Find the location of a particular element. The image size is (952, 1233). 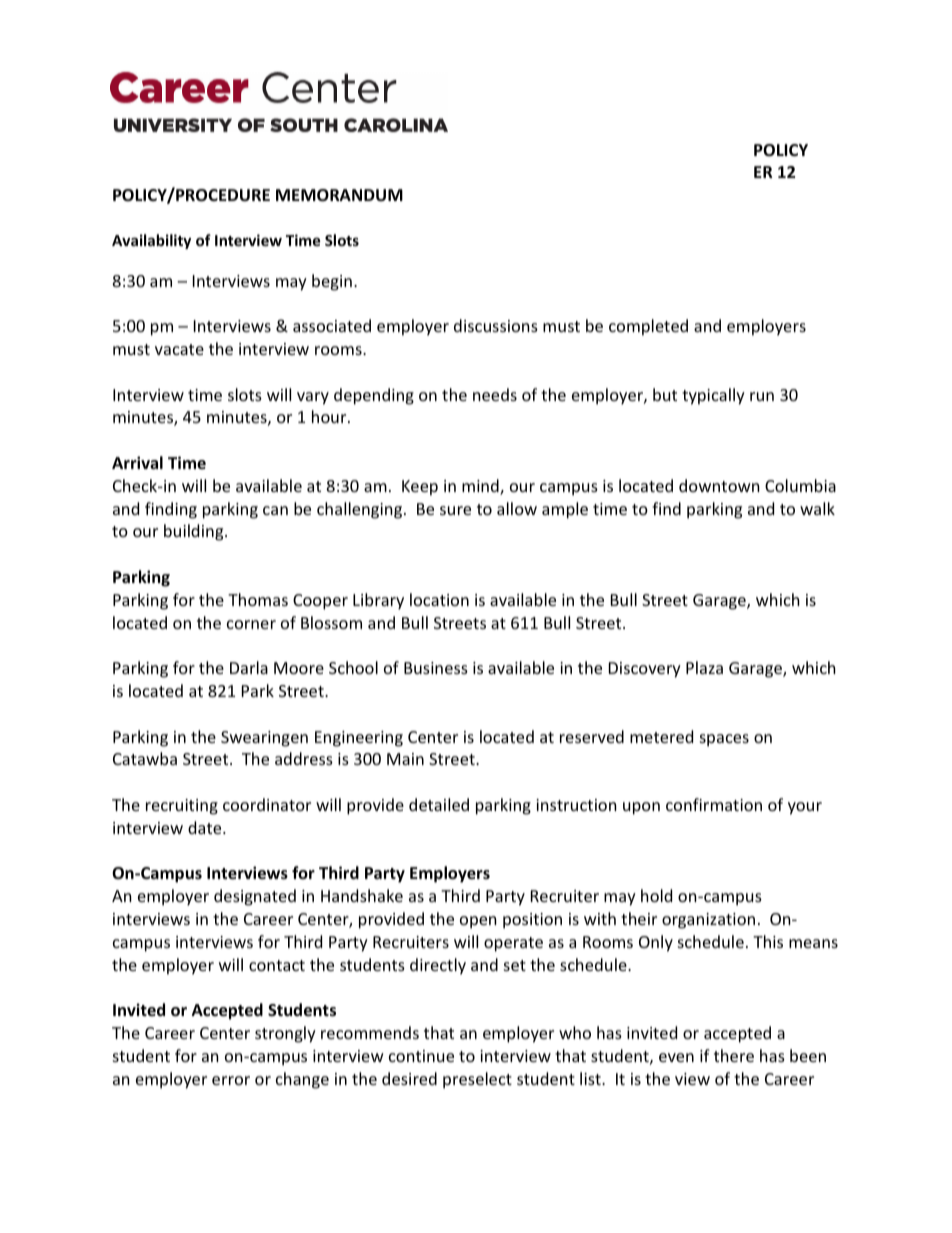

Business is located at coordinates (436, 668).
